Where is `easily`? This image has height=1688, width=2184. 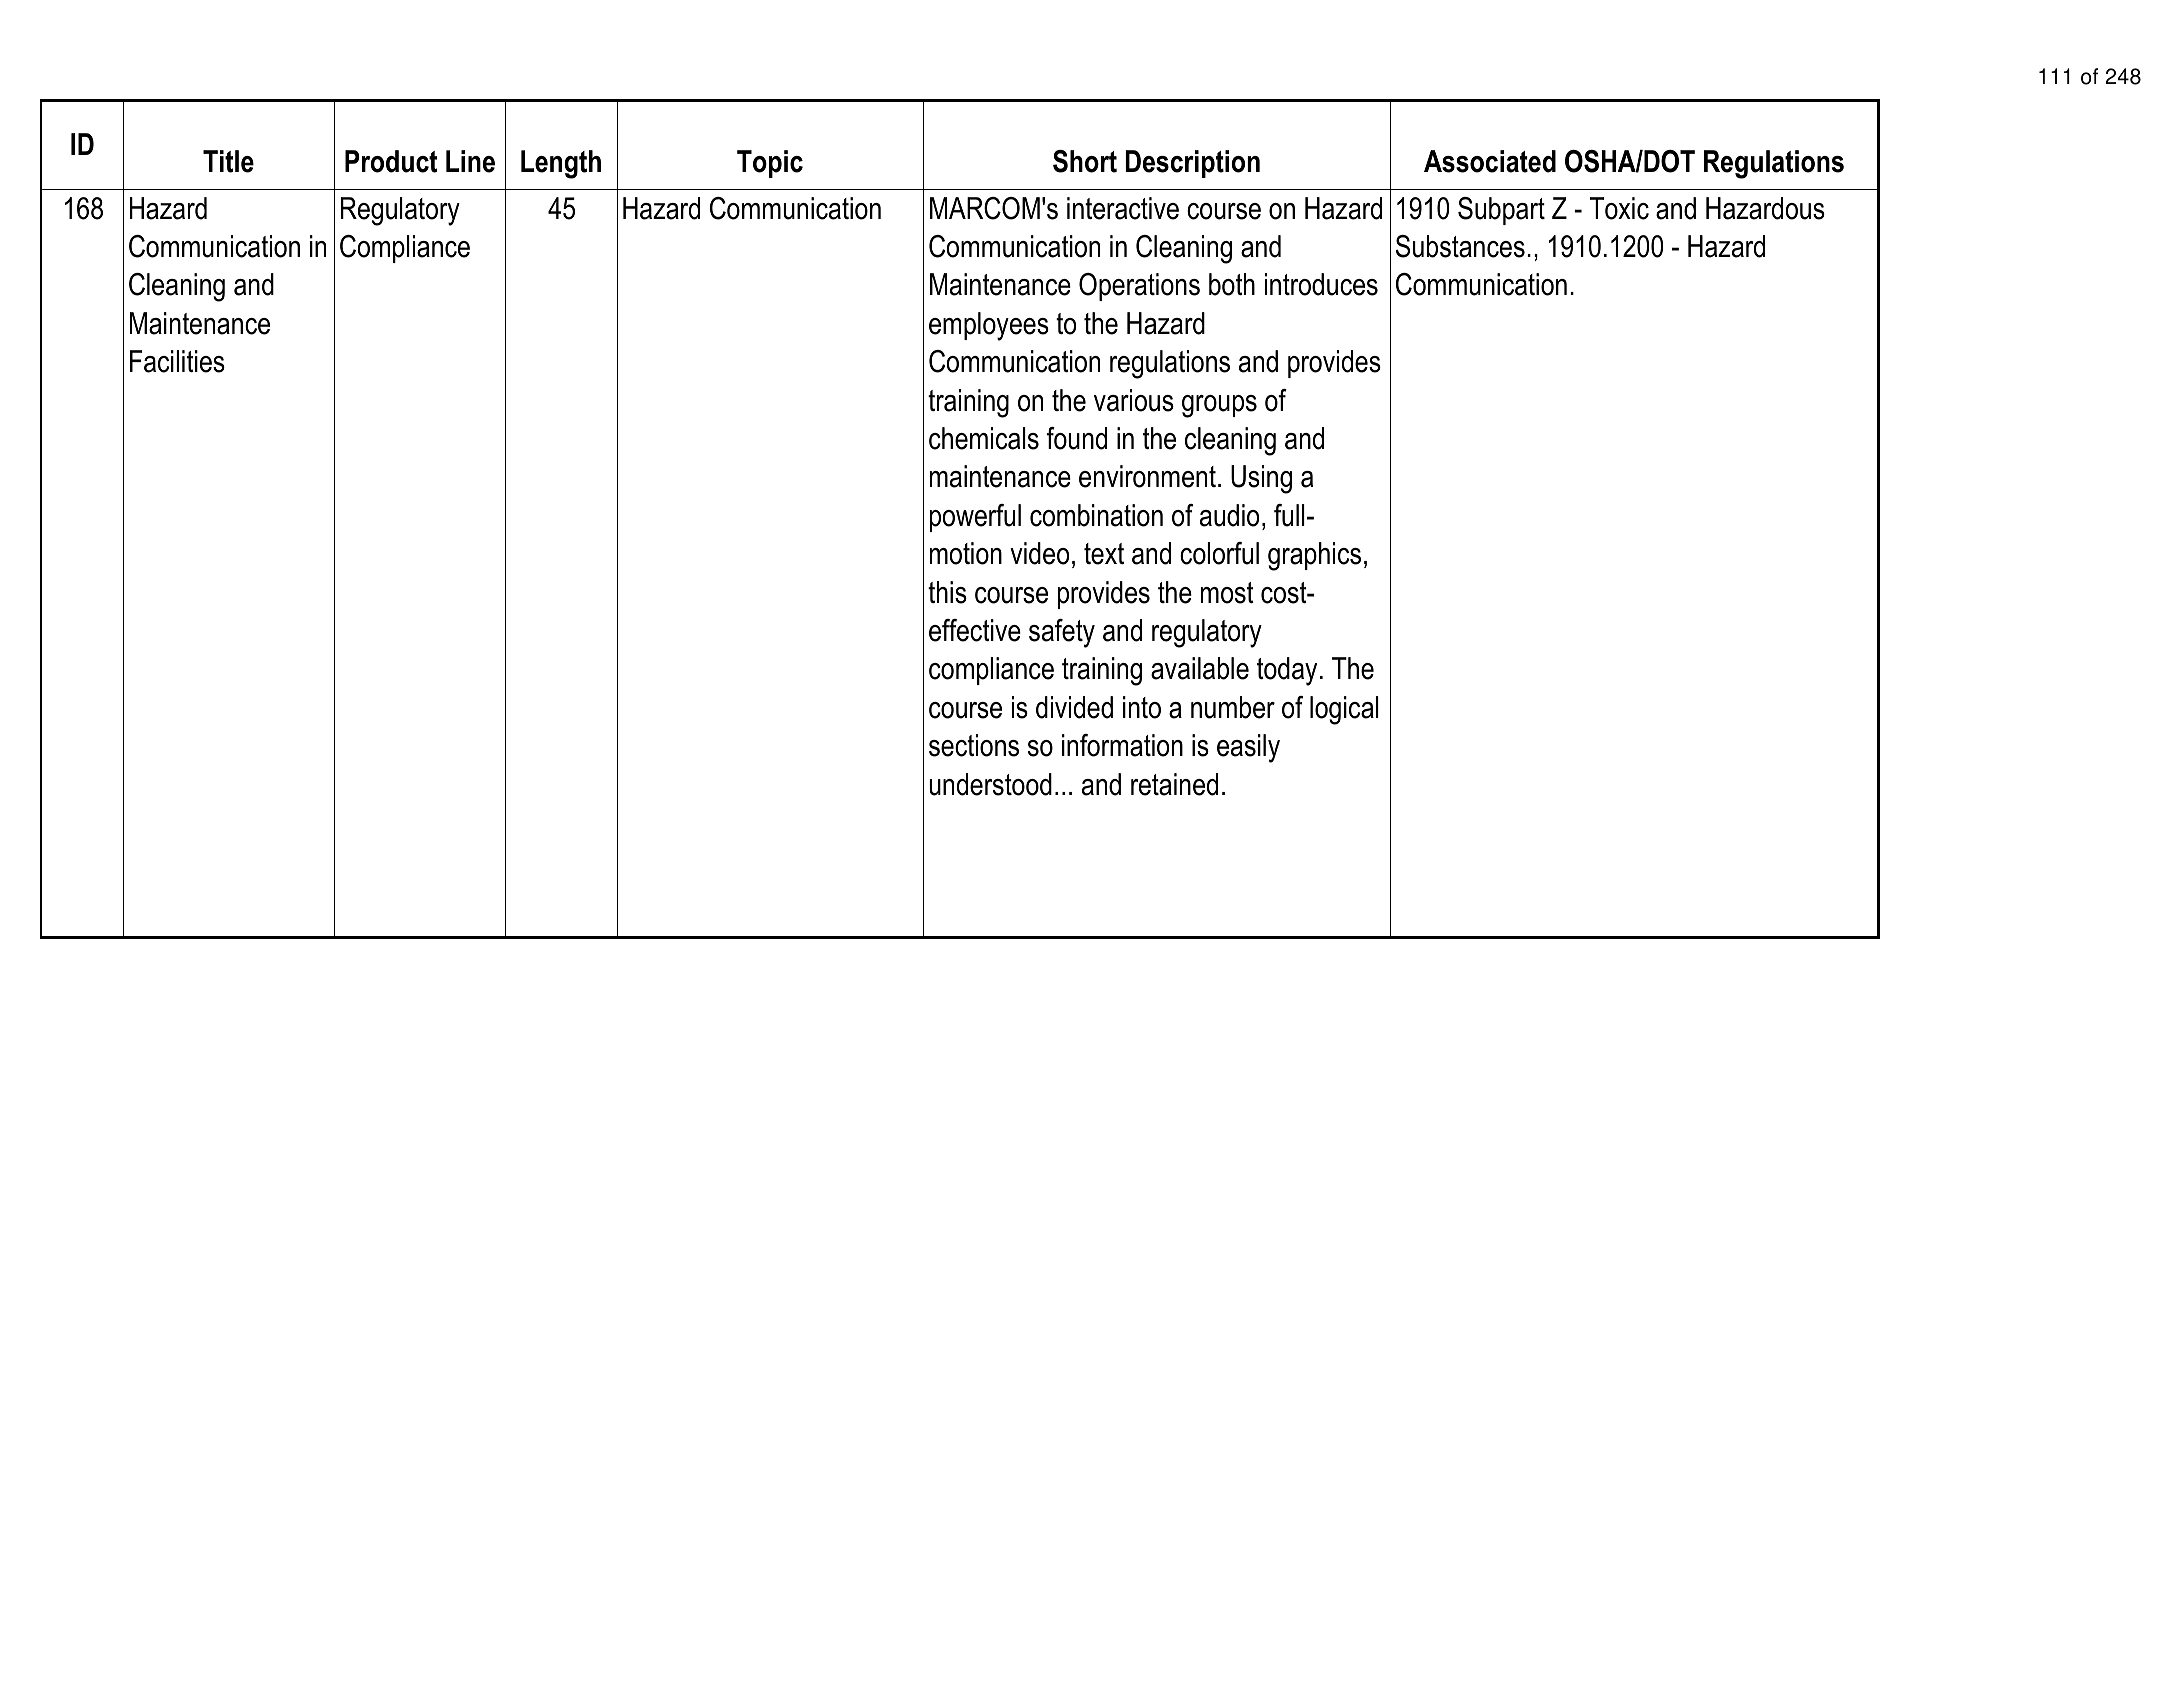
easily is located at coordinates (1248, 748).
